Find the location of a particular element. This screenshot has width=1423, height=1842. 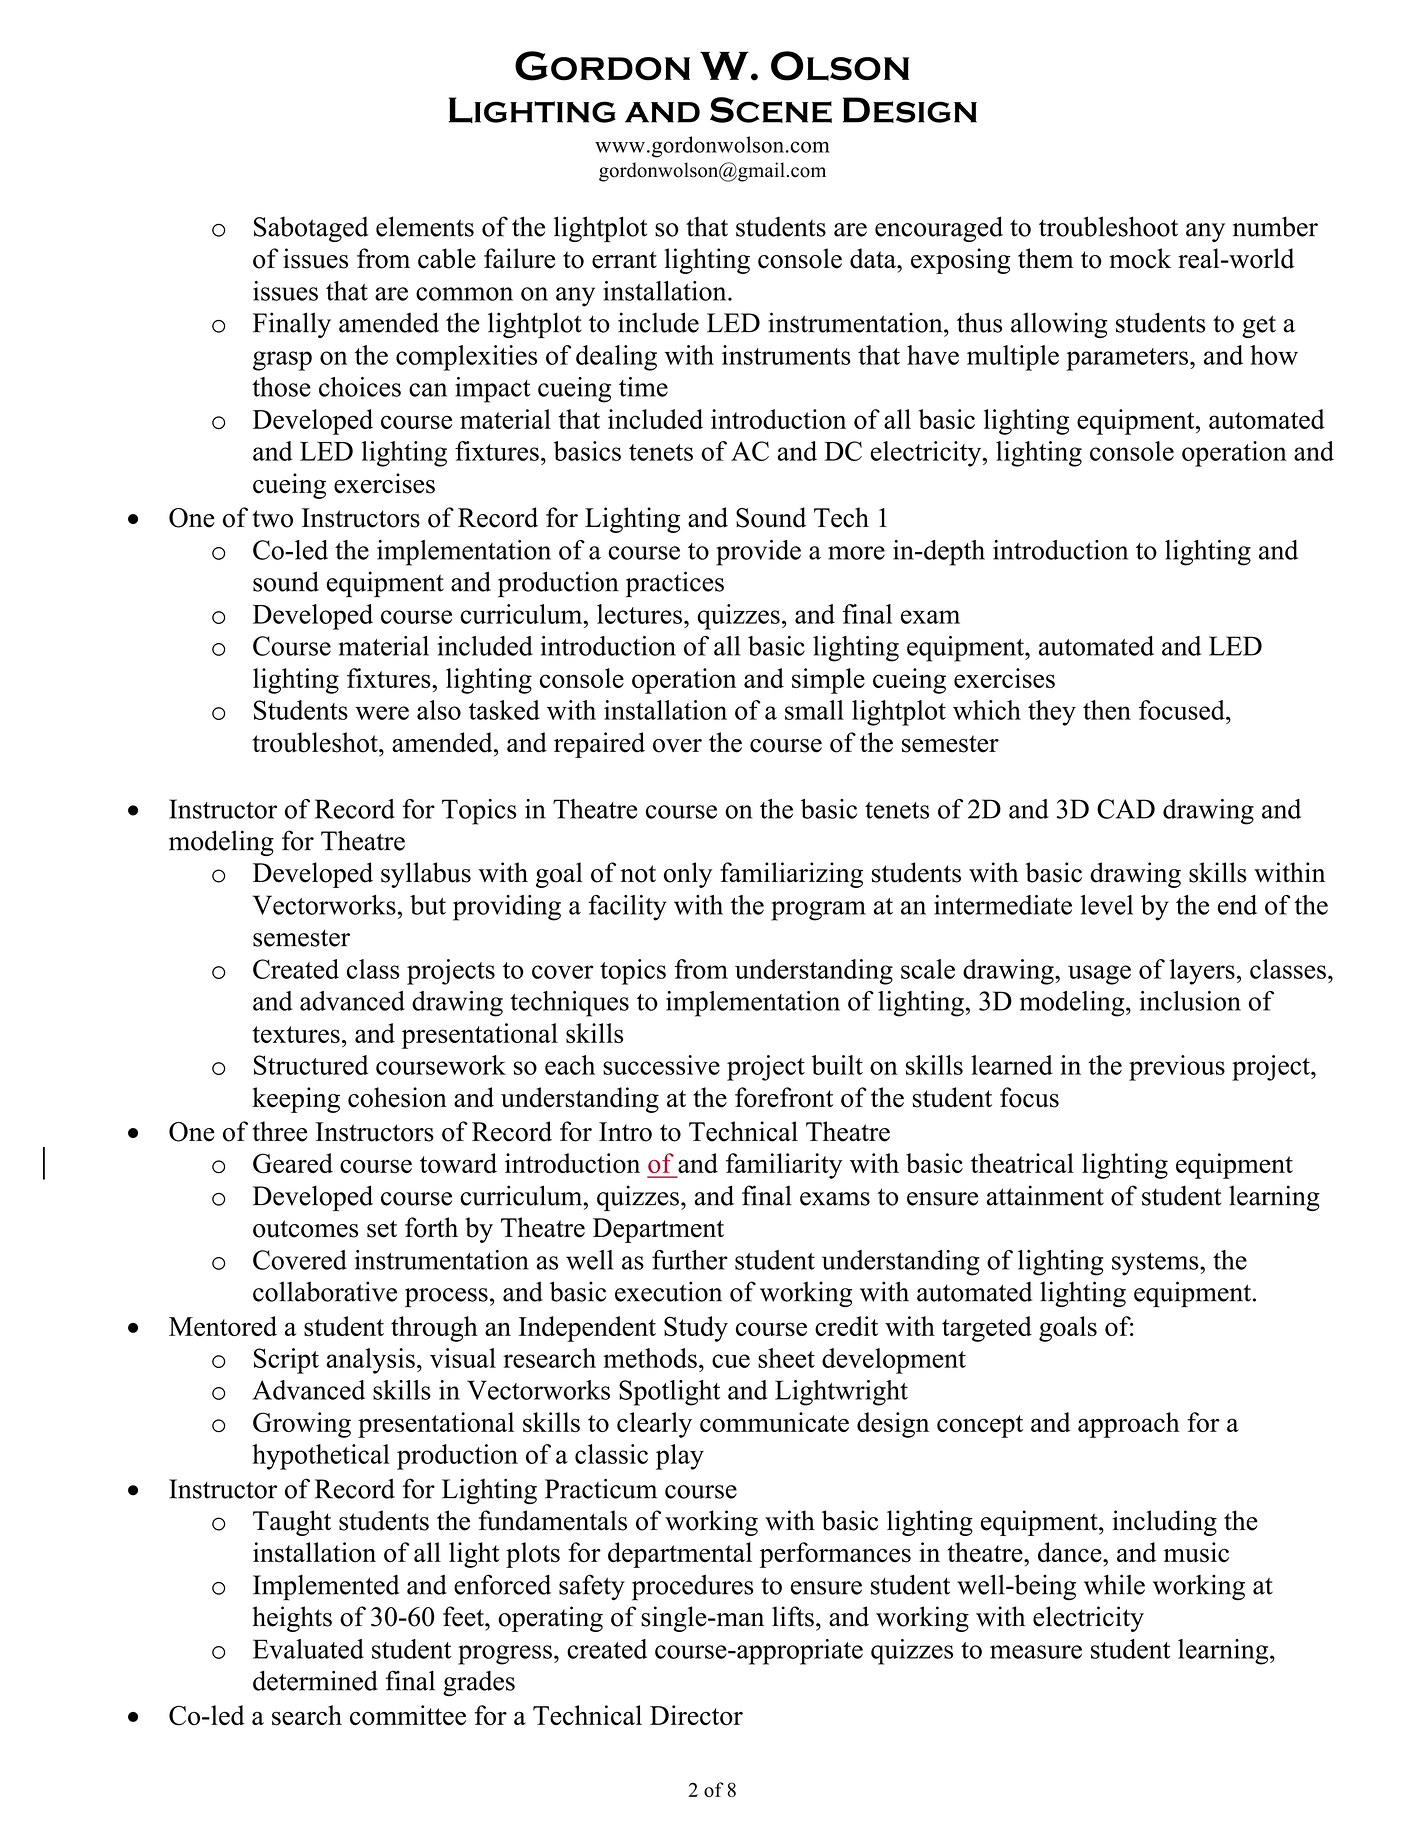

mock is located at coordinates (1140, 258).
